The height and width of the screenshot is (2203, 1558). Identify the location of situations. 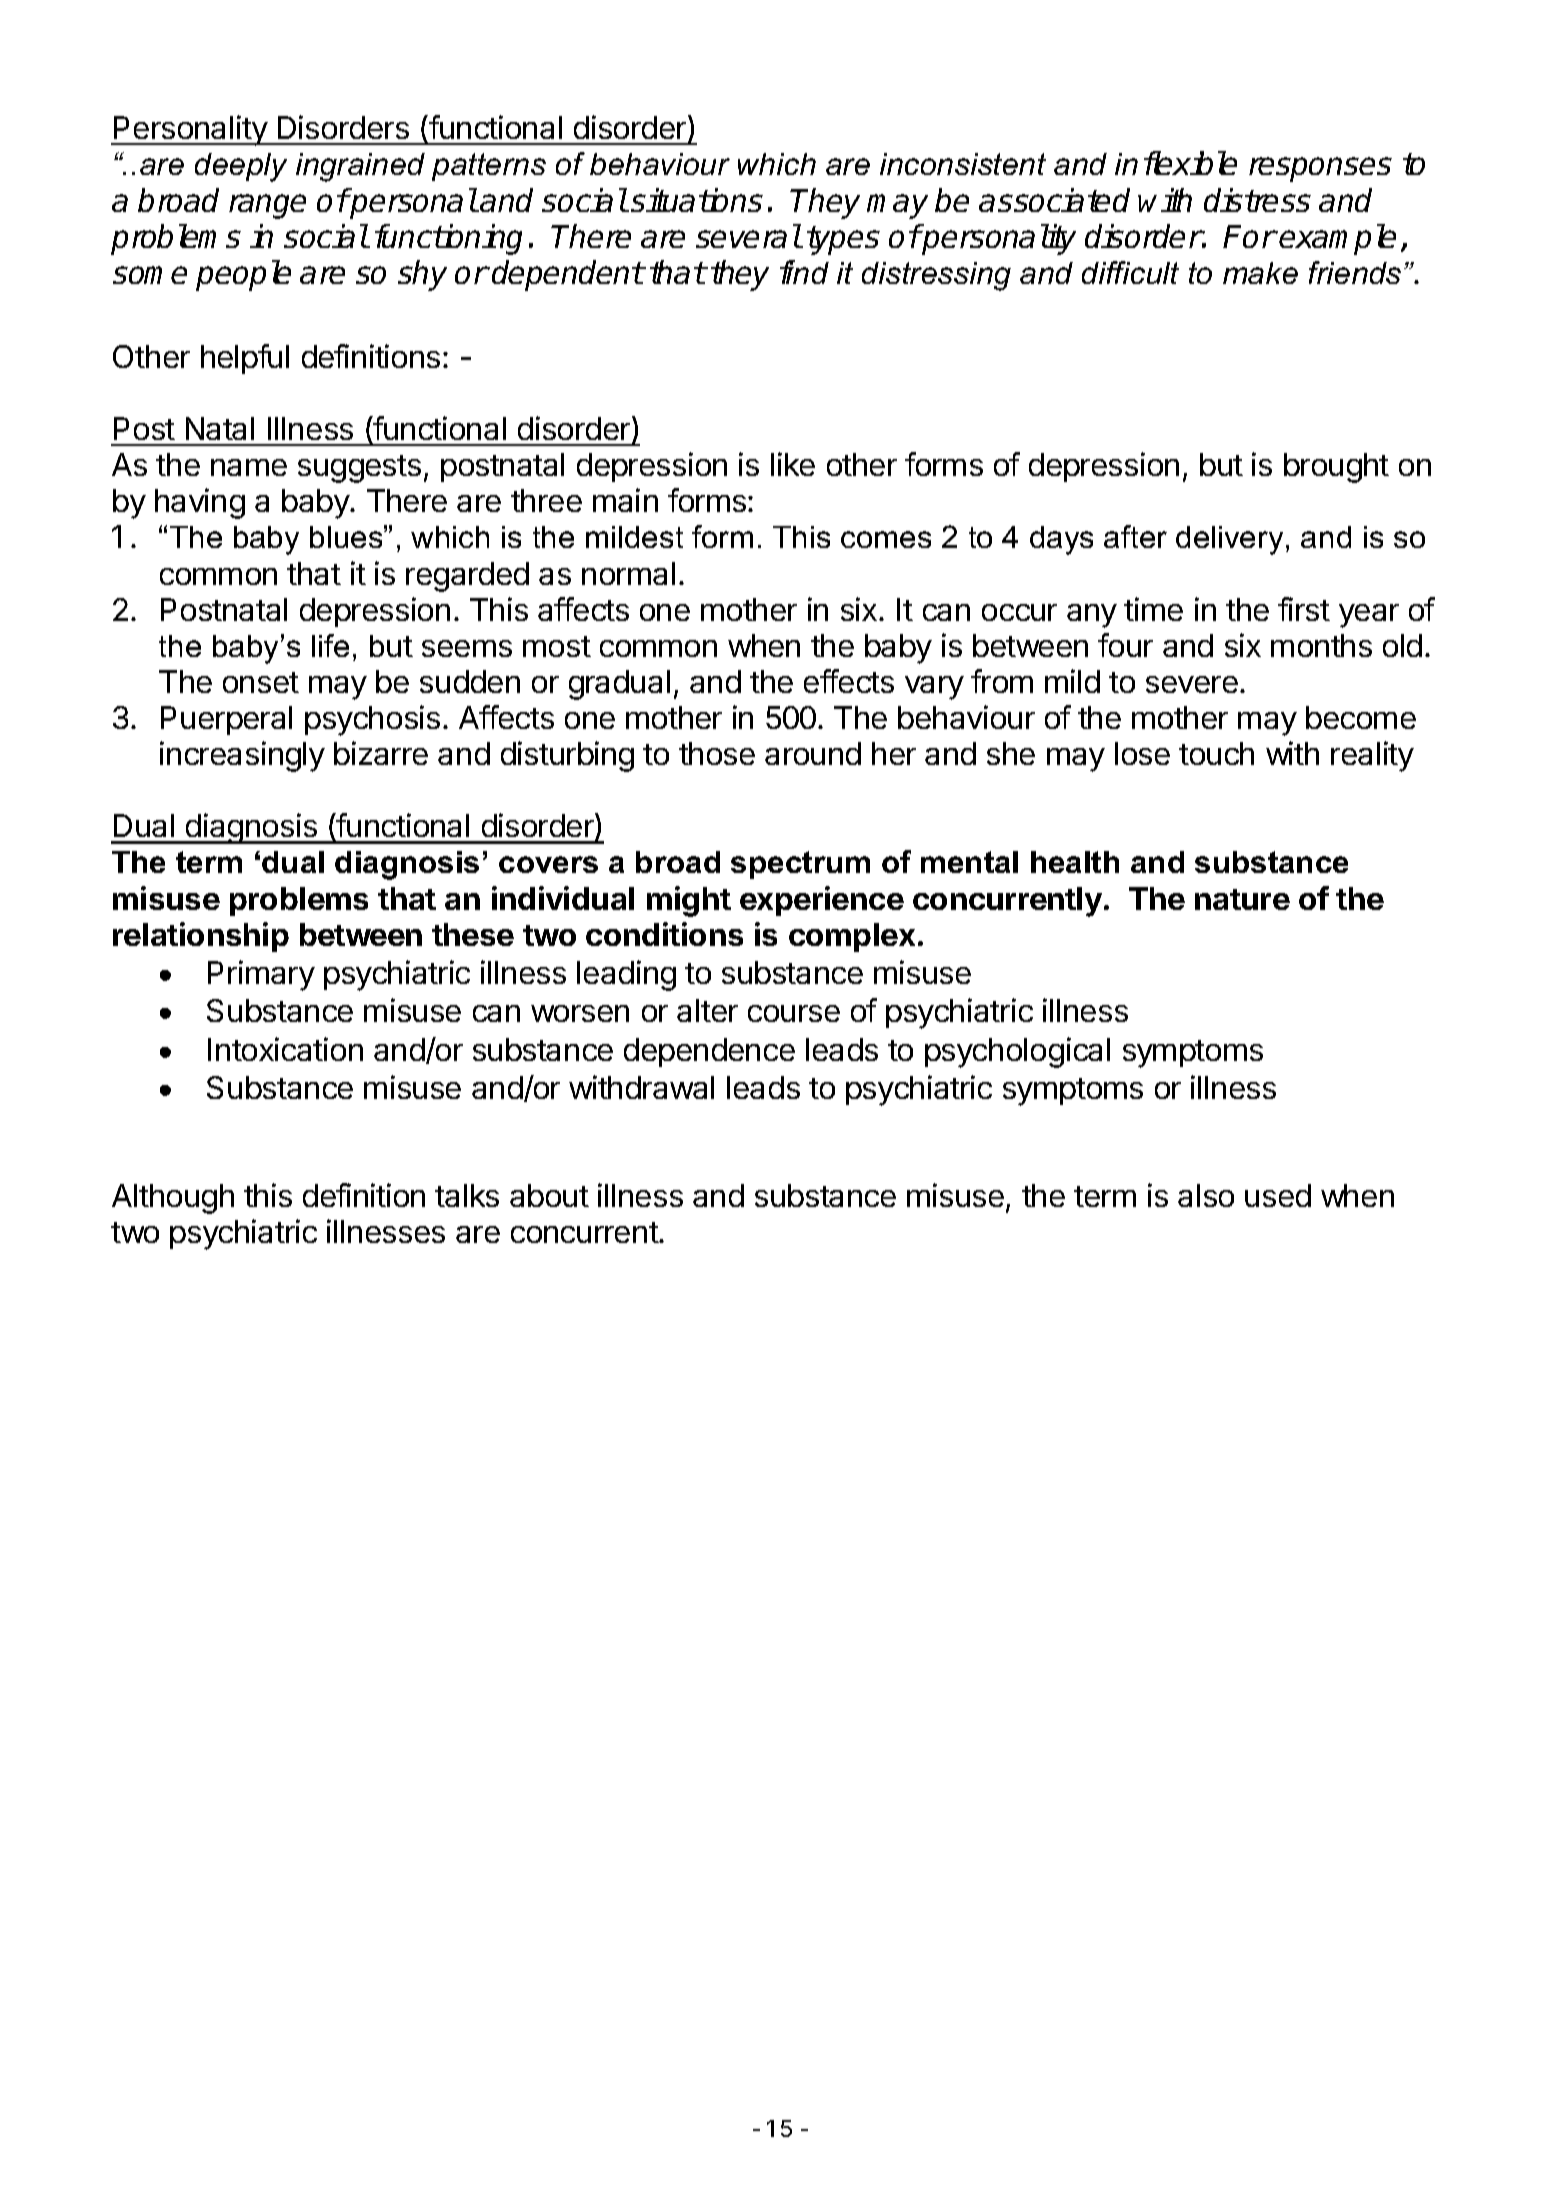
(697, 200).
